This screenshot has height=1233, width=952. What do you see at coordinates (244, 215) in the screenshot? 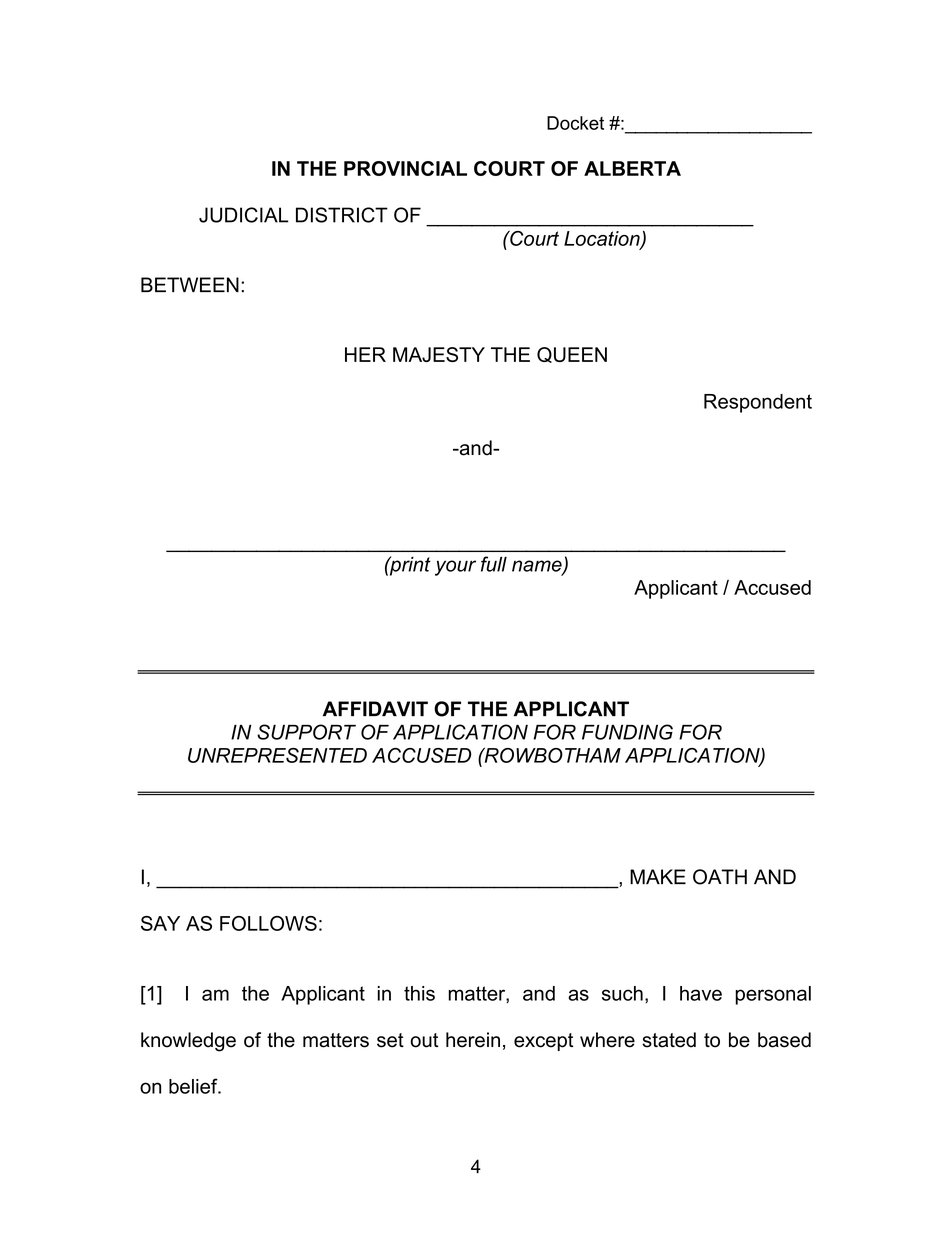
I see `JUDICIAL` at bounding box center [244, 215].
